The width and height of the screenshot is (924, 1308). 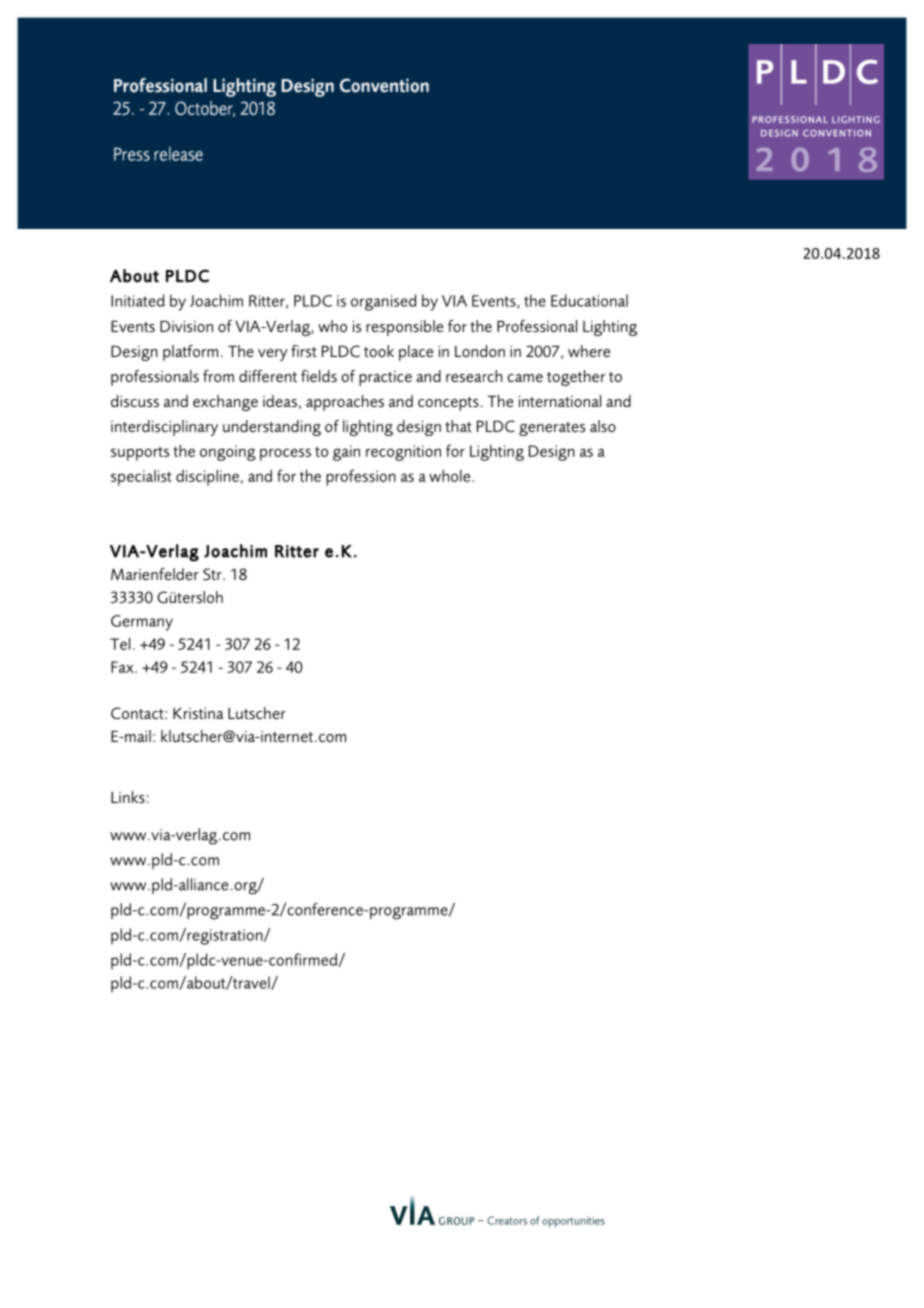 What do you see at coordinates (207, 478) in the screenshot?
I see `discipline` at bounding box center [207, 478].
